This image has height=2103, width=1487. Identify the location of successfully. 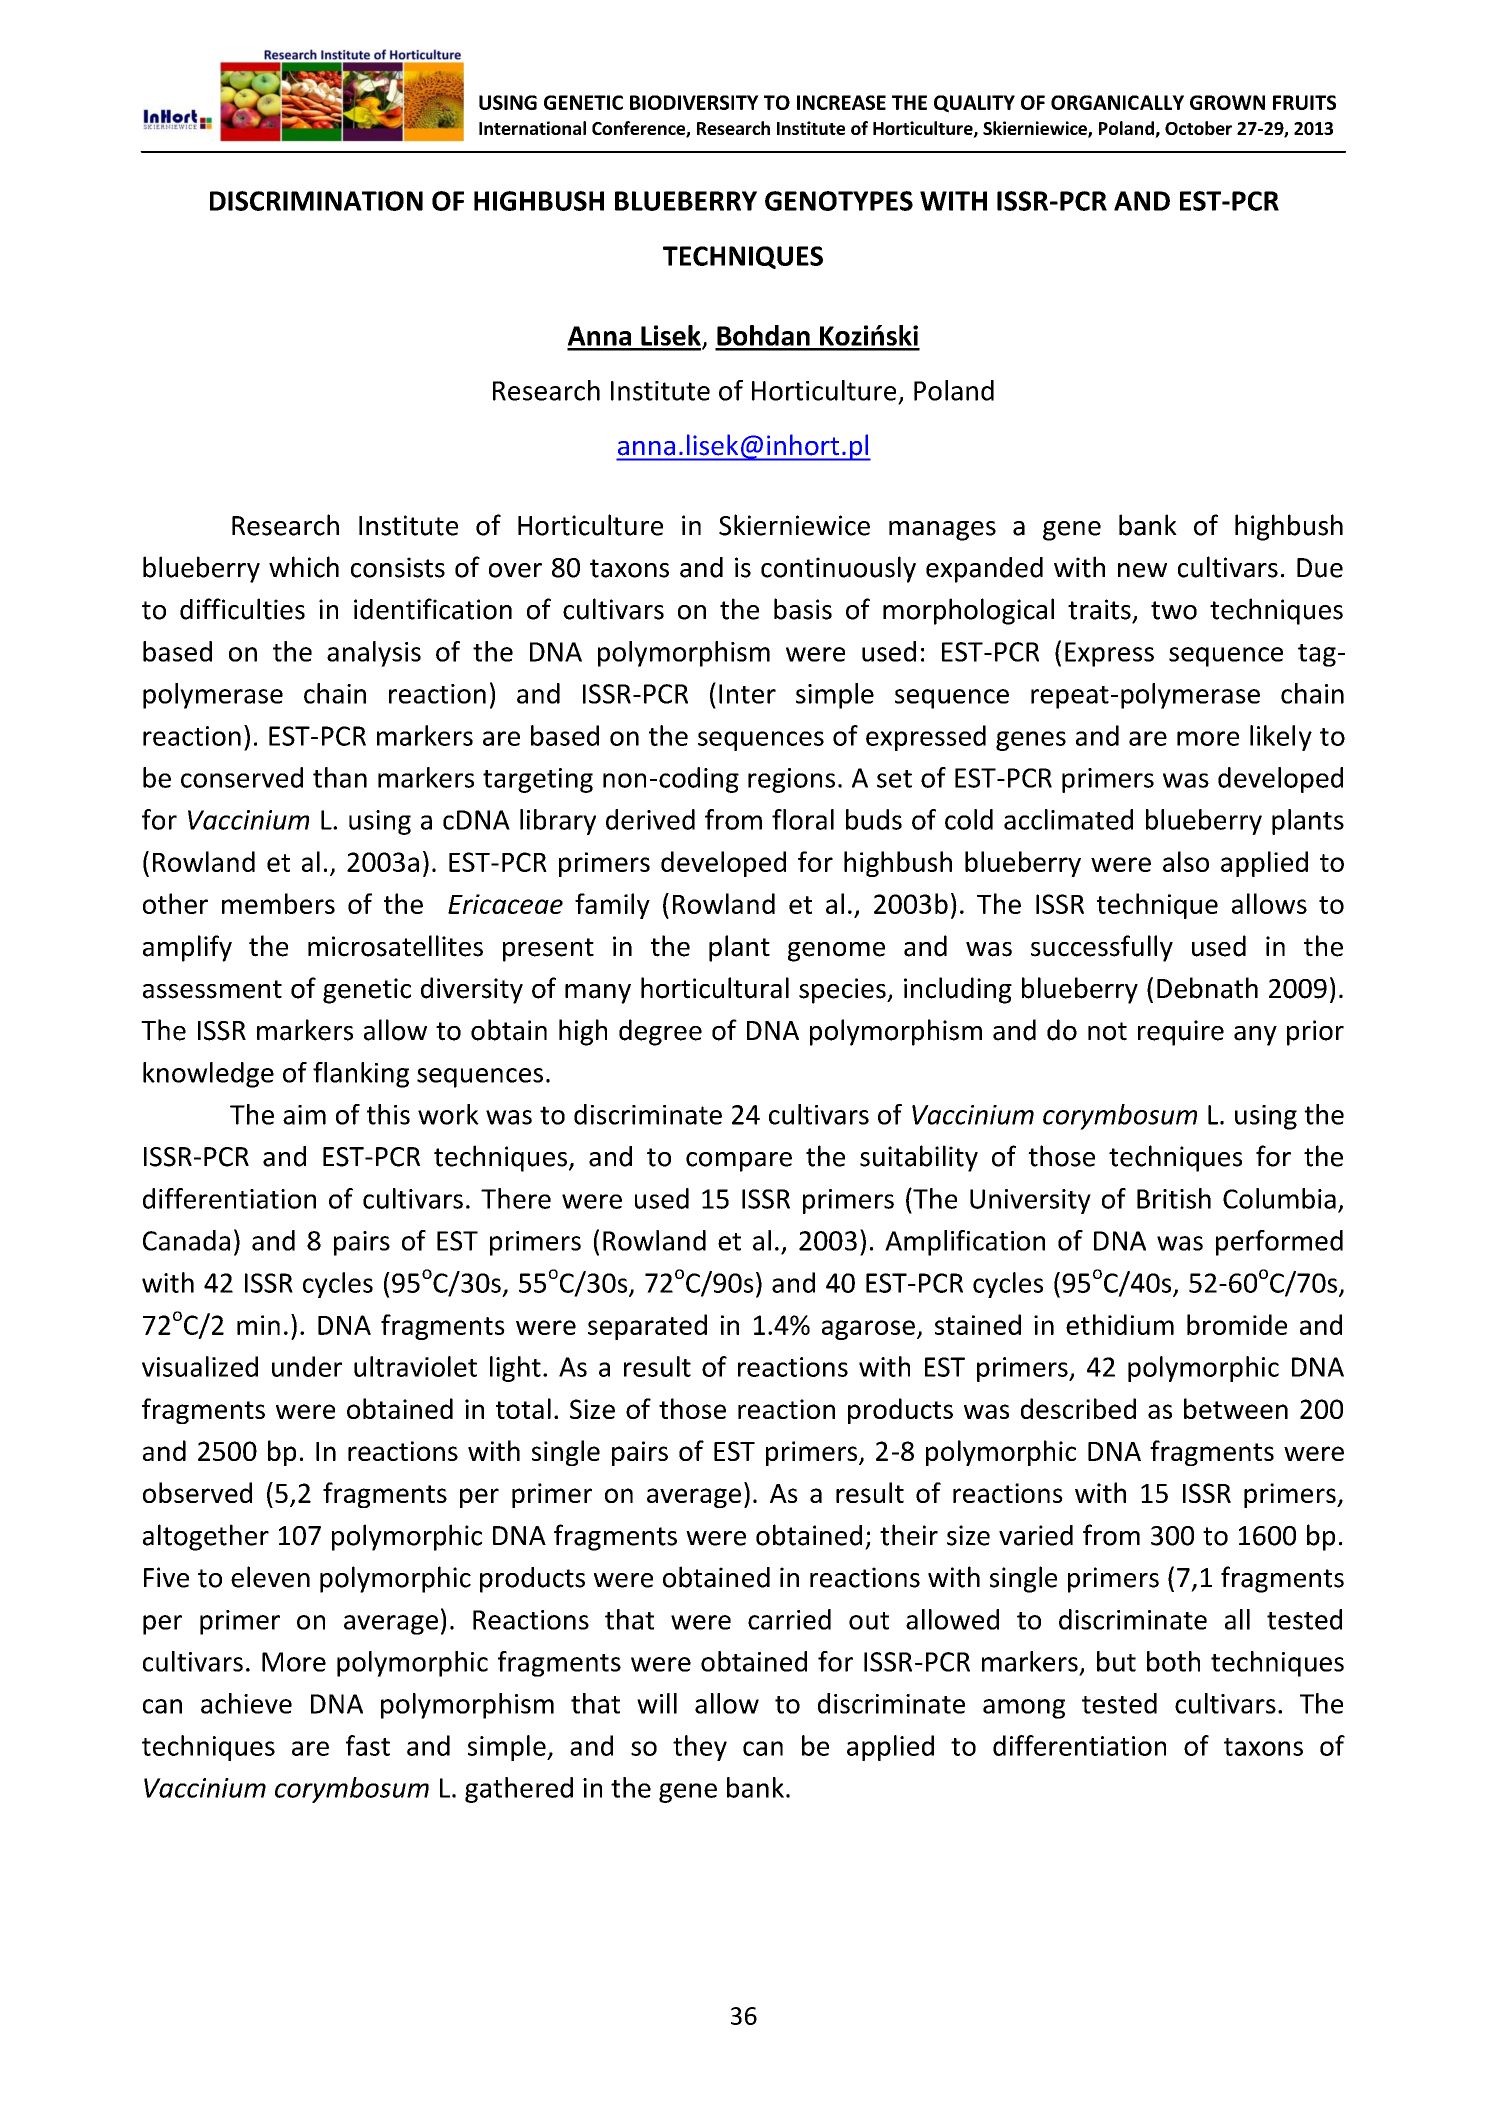
(1102, 948).
